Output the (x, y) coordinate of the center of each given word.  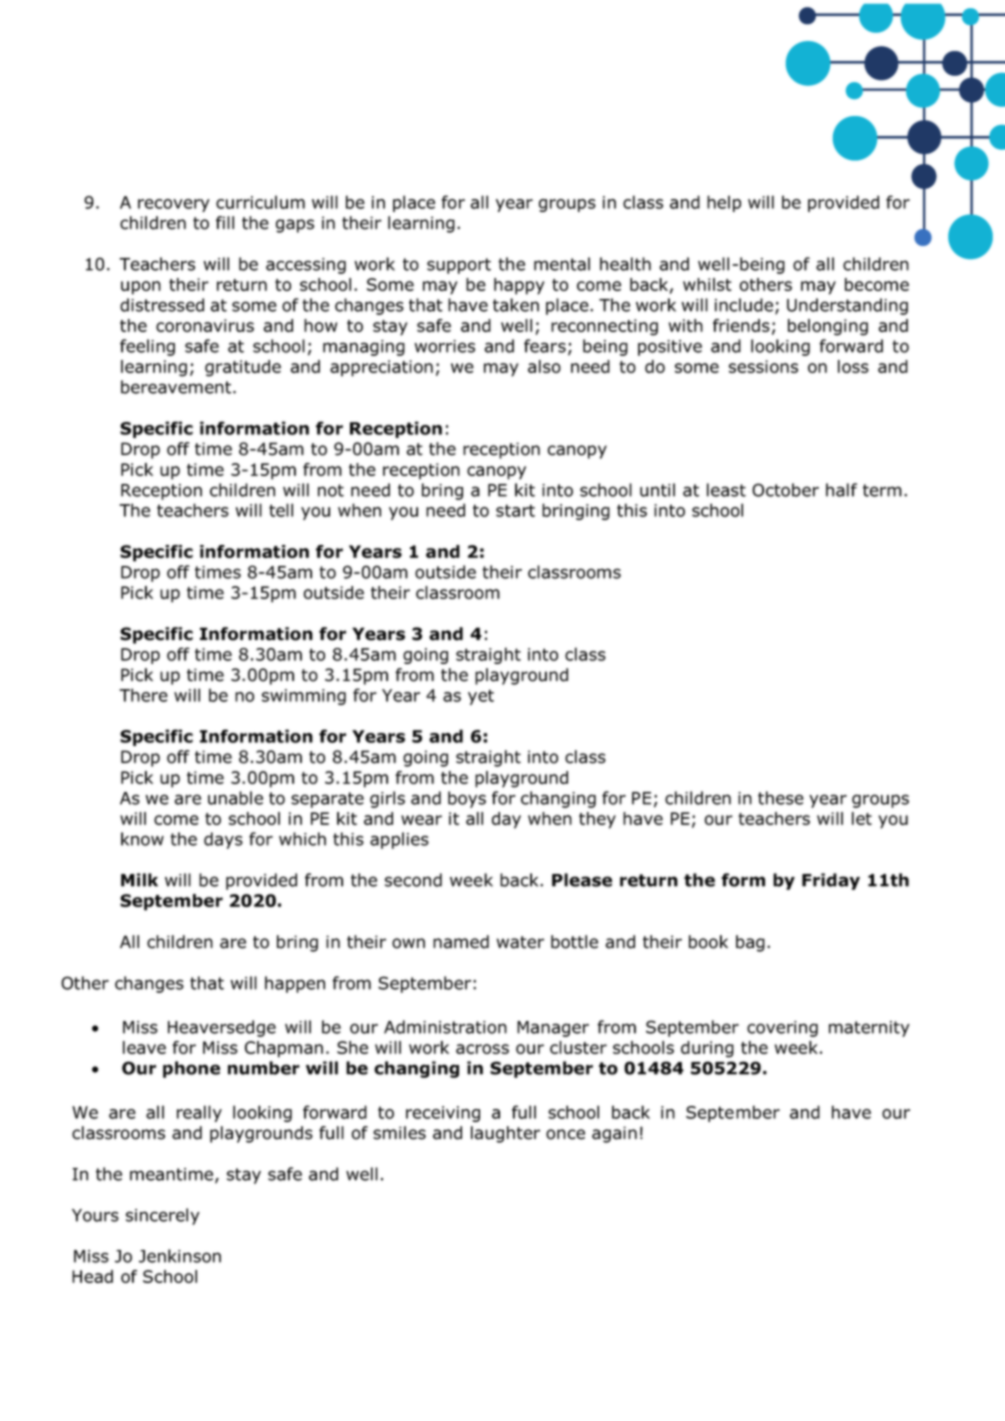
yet (481, 697)
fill (225, 222)
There (143, 695)
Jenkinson (180, 1256)
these (781, 798)
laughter (505, 1134)
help (724, 203)
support (459, 266)
